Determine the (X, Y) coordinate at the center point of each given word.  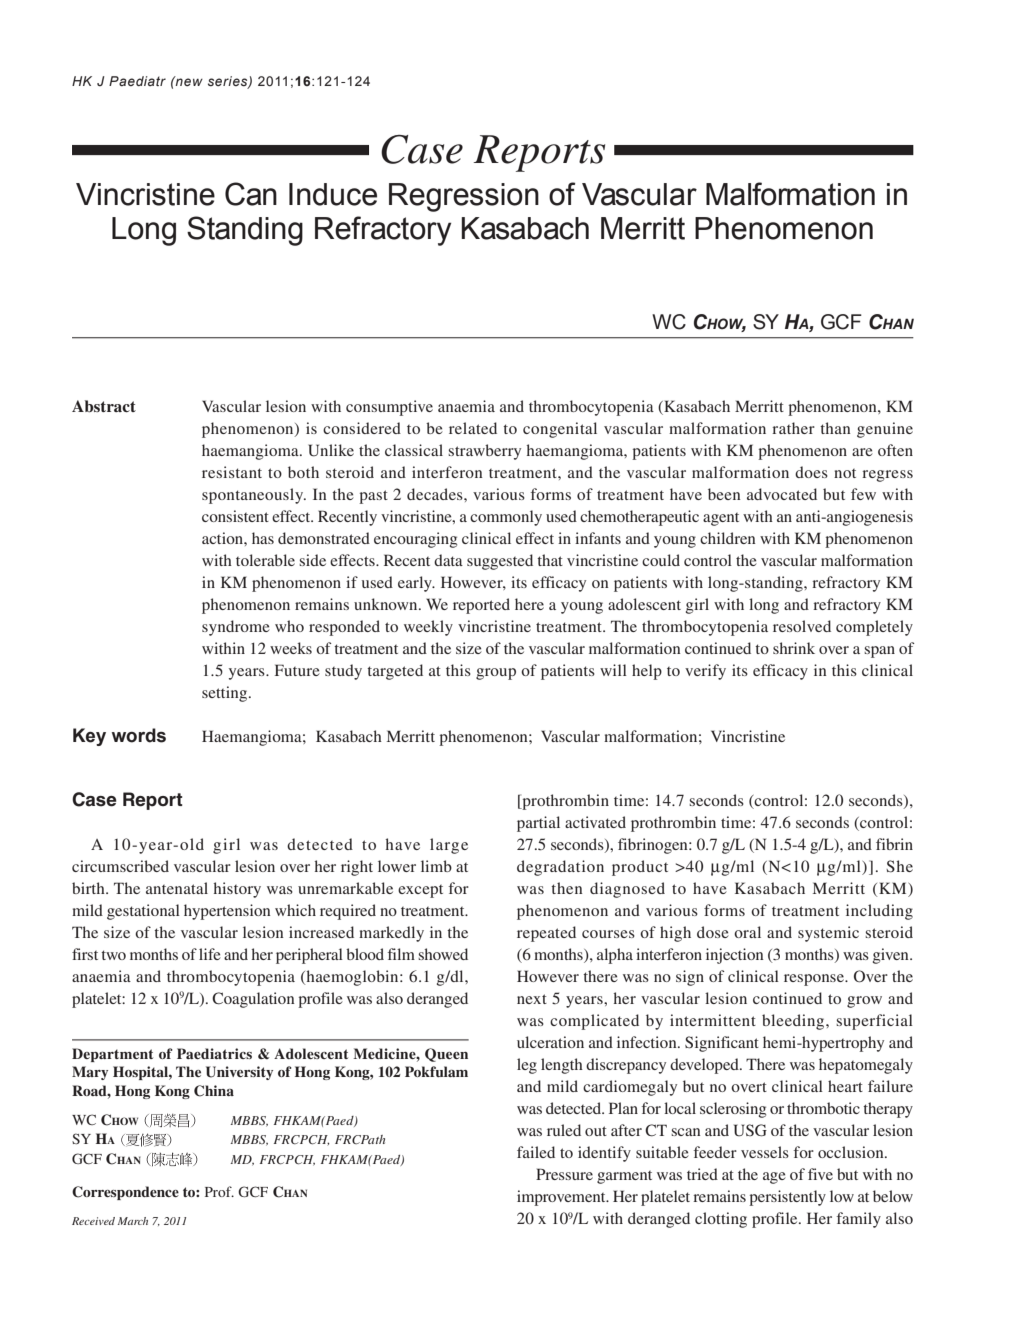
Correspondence (125, 1193)
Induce (333, 194)
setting (226, 694)
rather (793, 428)
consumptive (389, 408)
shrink (794, 648)
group (496, 674)
